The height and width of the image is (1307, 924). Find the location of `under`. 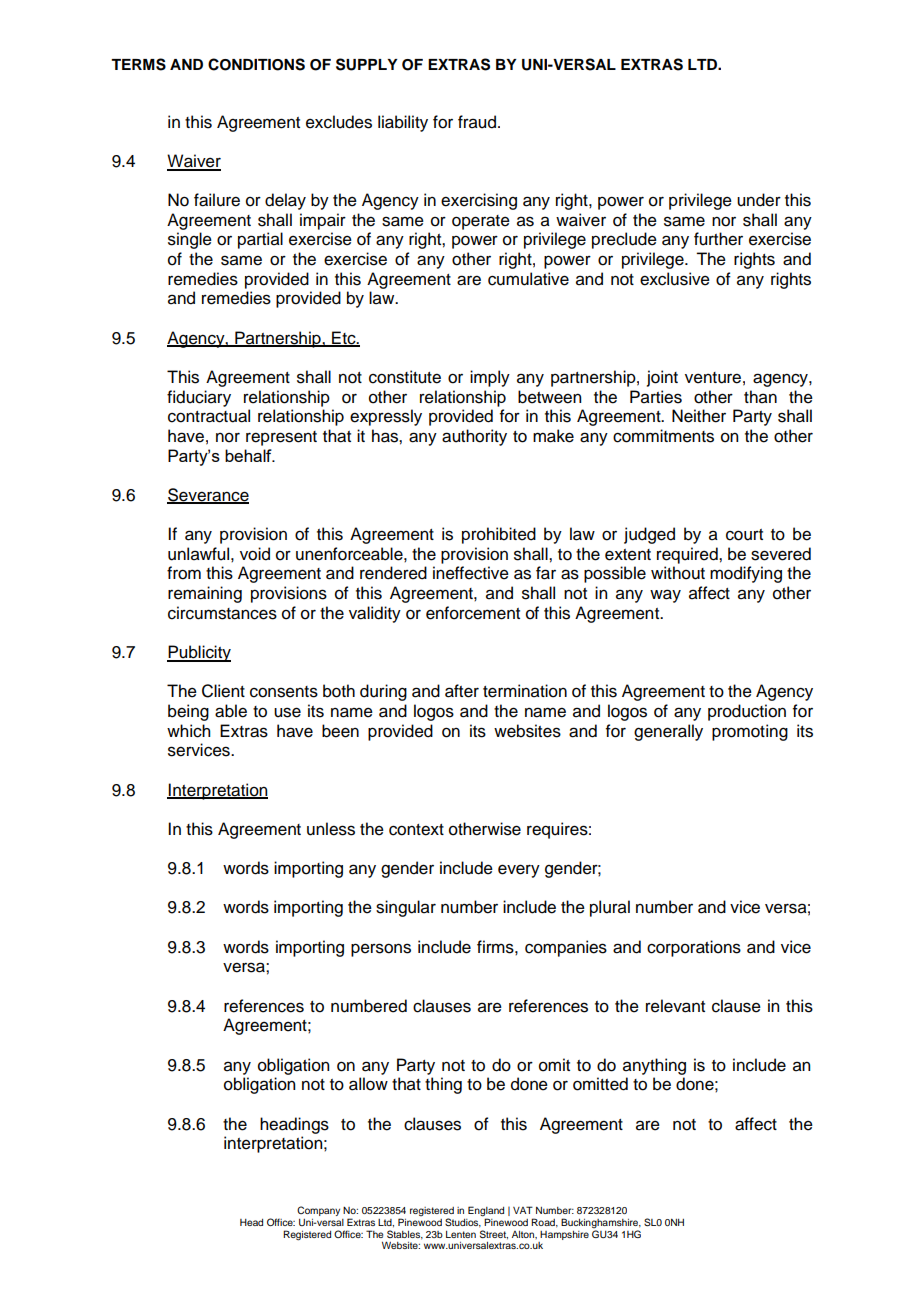

under is located at coordinates (759, 200).
